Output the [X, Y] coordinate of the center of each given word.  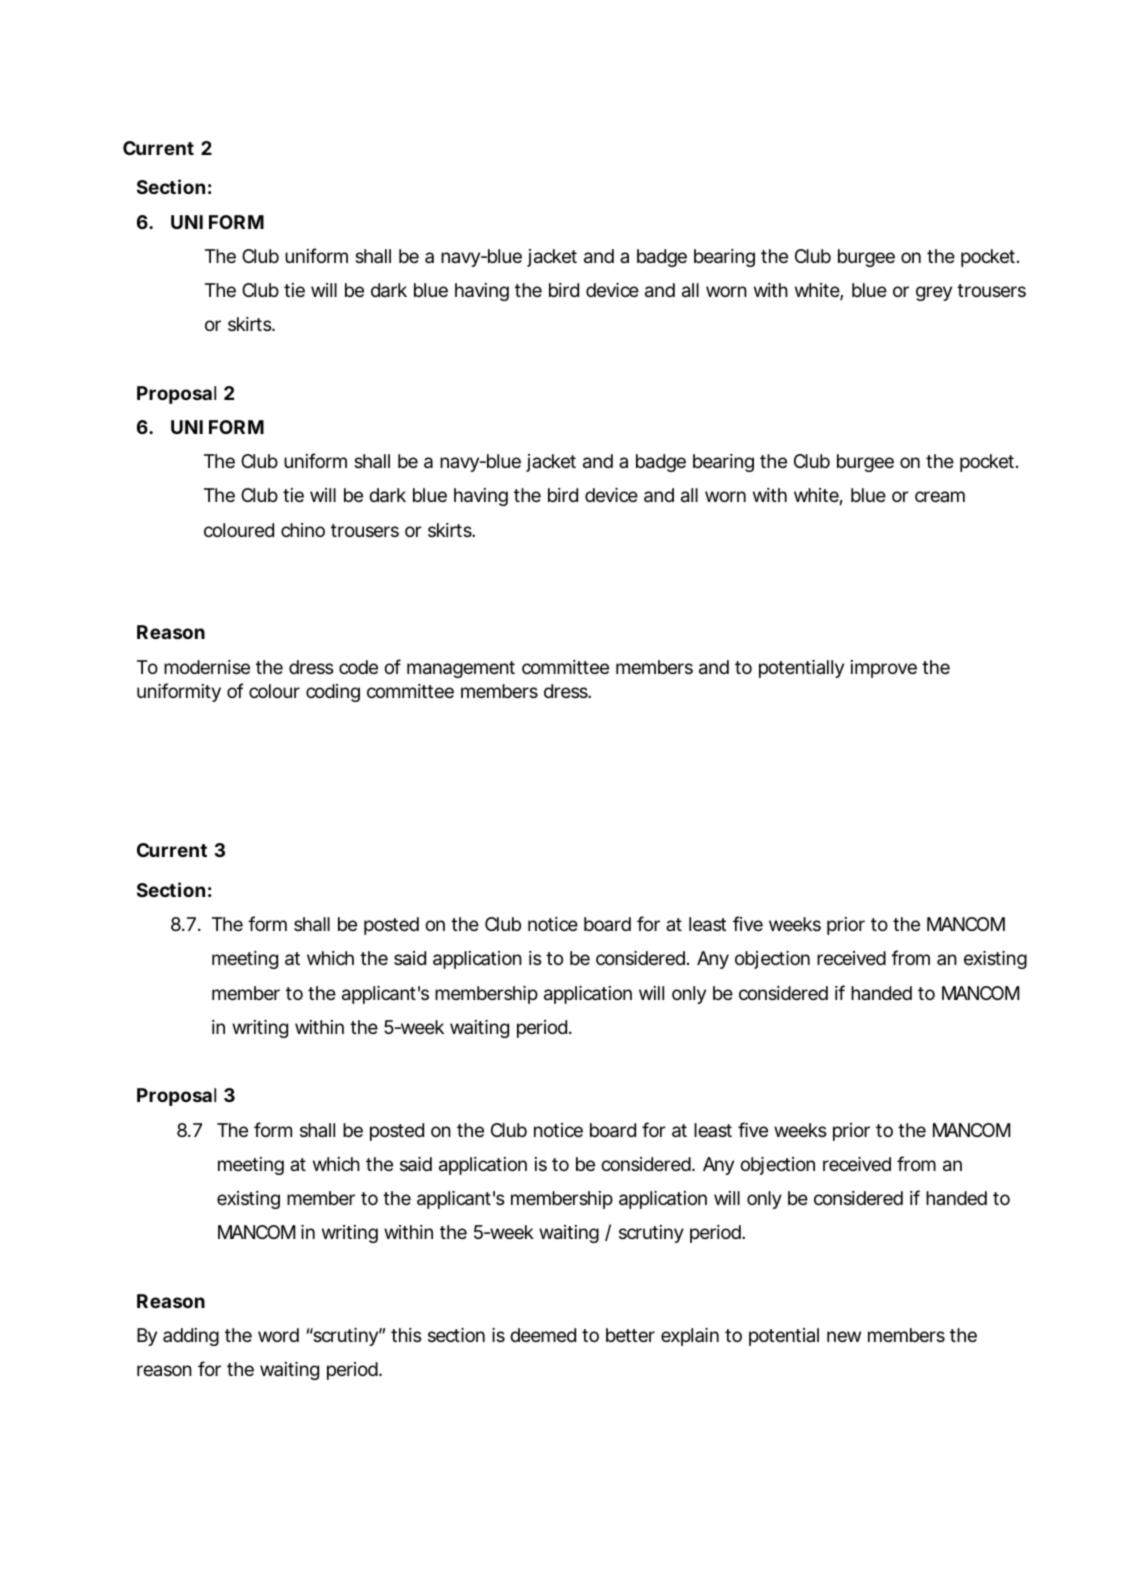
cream [940, 496]
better [630, 1335]
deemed [543, 1335]
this [406, 1335]
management [461, 669]
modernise [207, 667]
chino [303, 530]
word [278, 1335]
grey [934, 293]
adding [191, 1337]
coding [333, 693]
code [358, 667]
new [844, 1336]
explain [690, 1337]
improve [884, 669]
